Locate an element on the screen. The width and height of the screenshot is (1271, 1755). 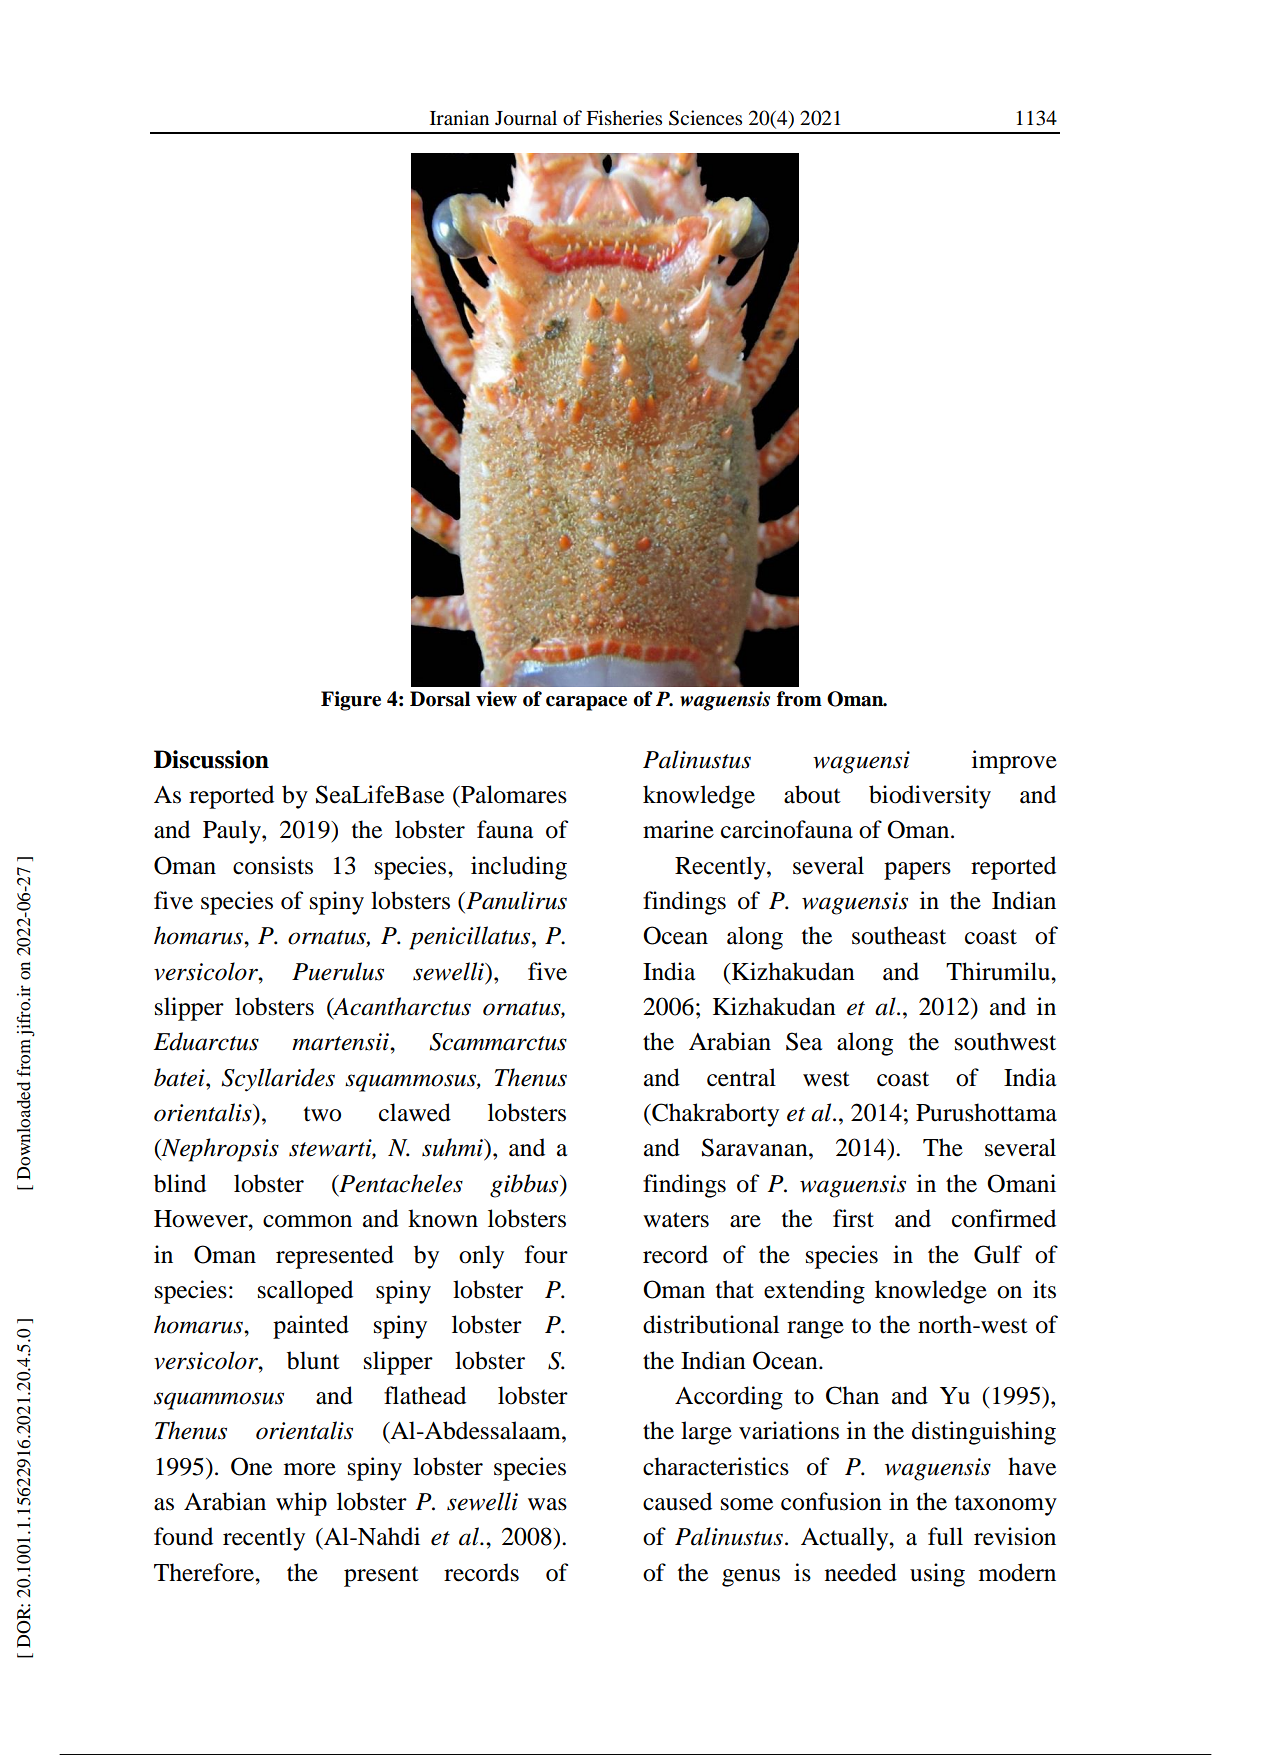
Figure is located at coordinates (351, 701).
